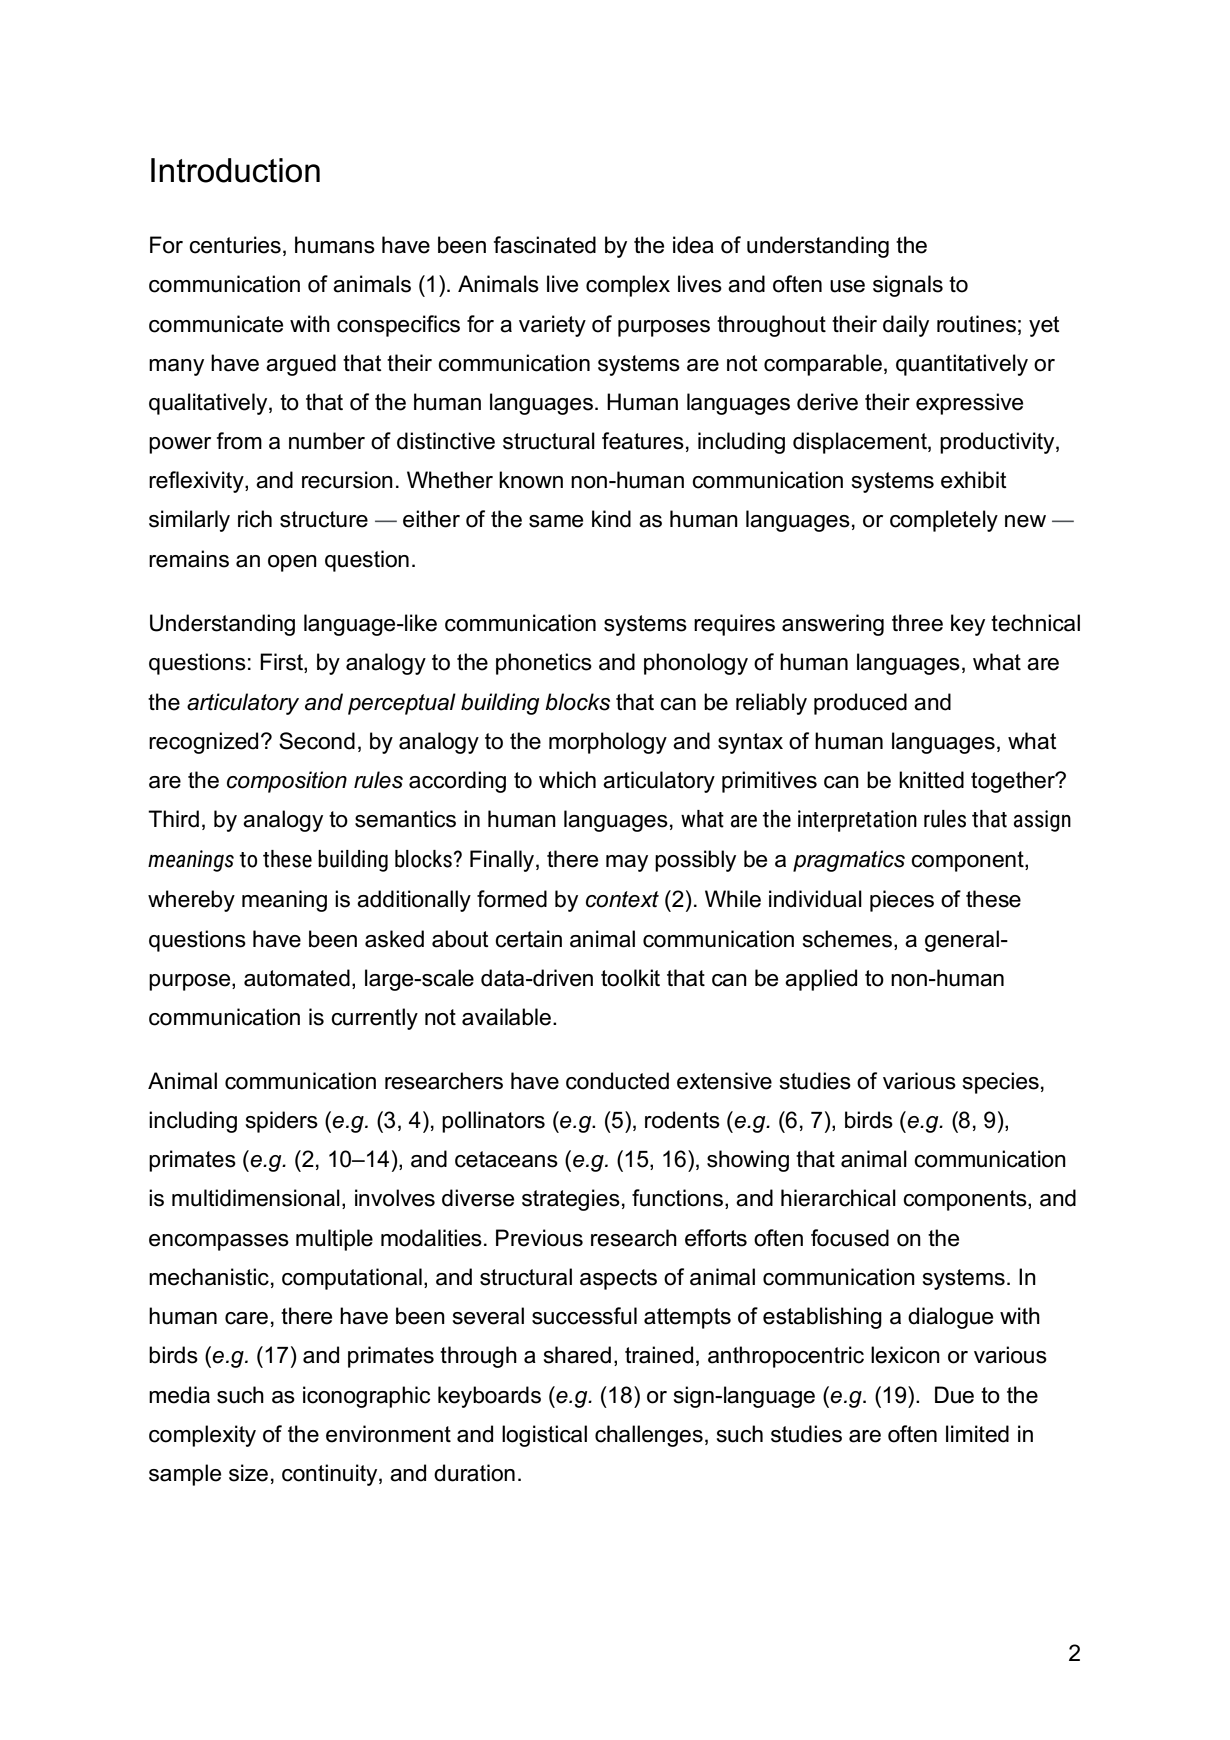  I want to click on phonetics, so click(544, 664).
